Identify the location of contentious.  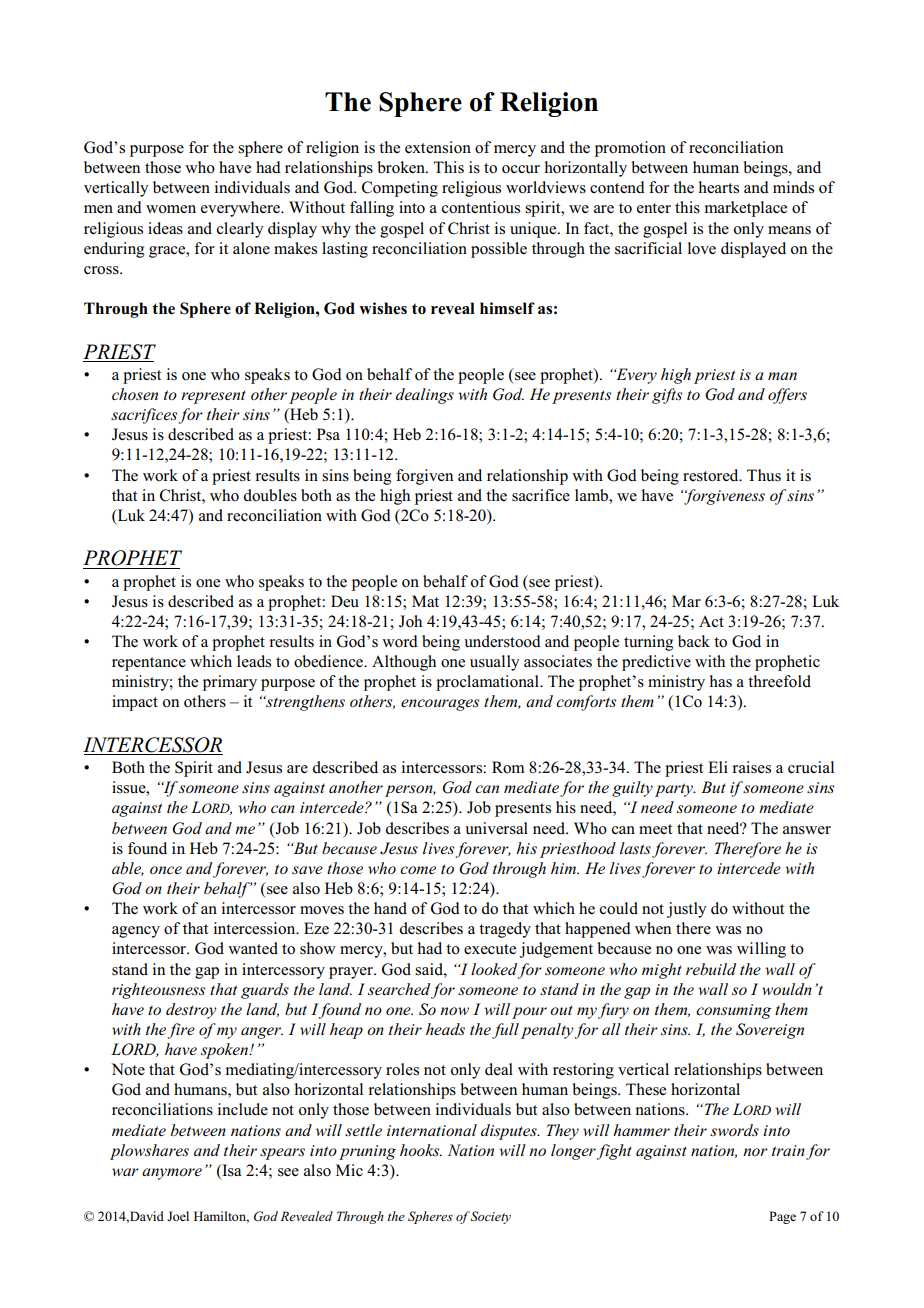
(481, 207).
